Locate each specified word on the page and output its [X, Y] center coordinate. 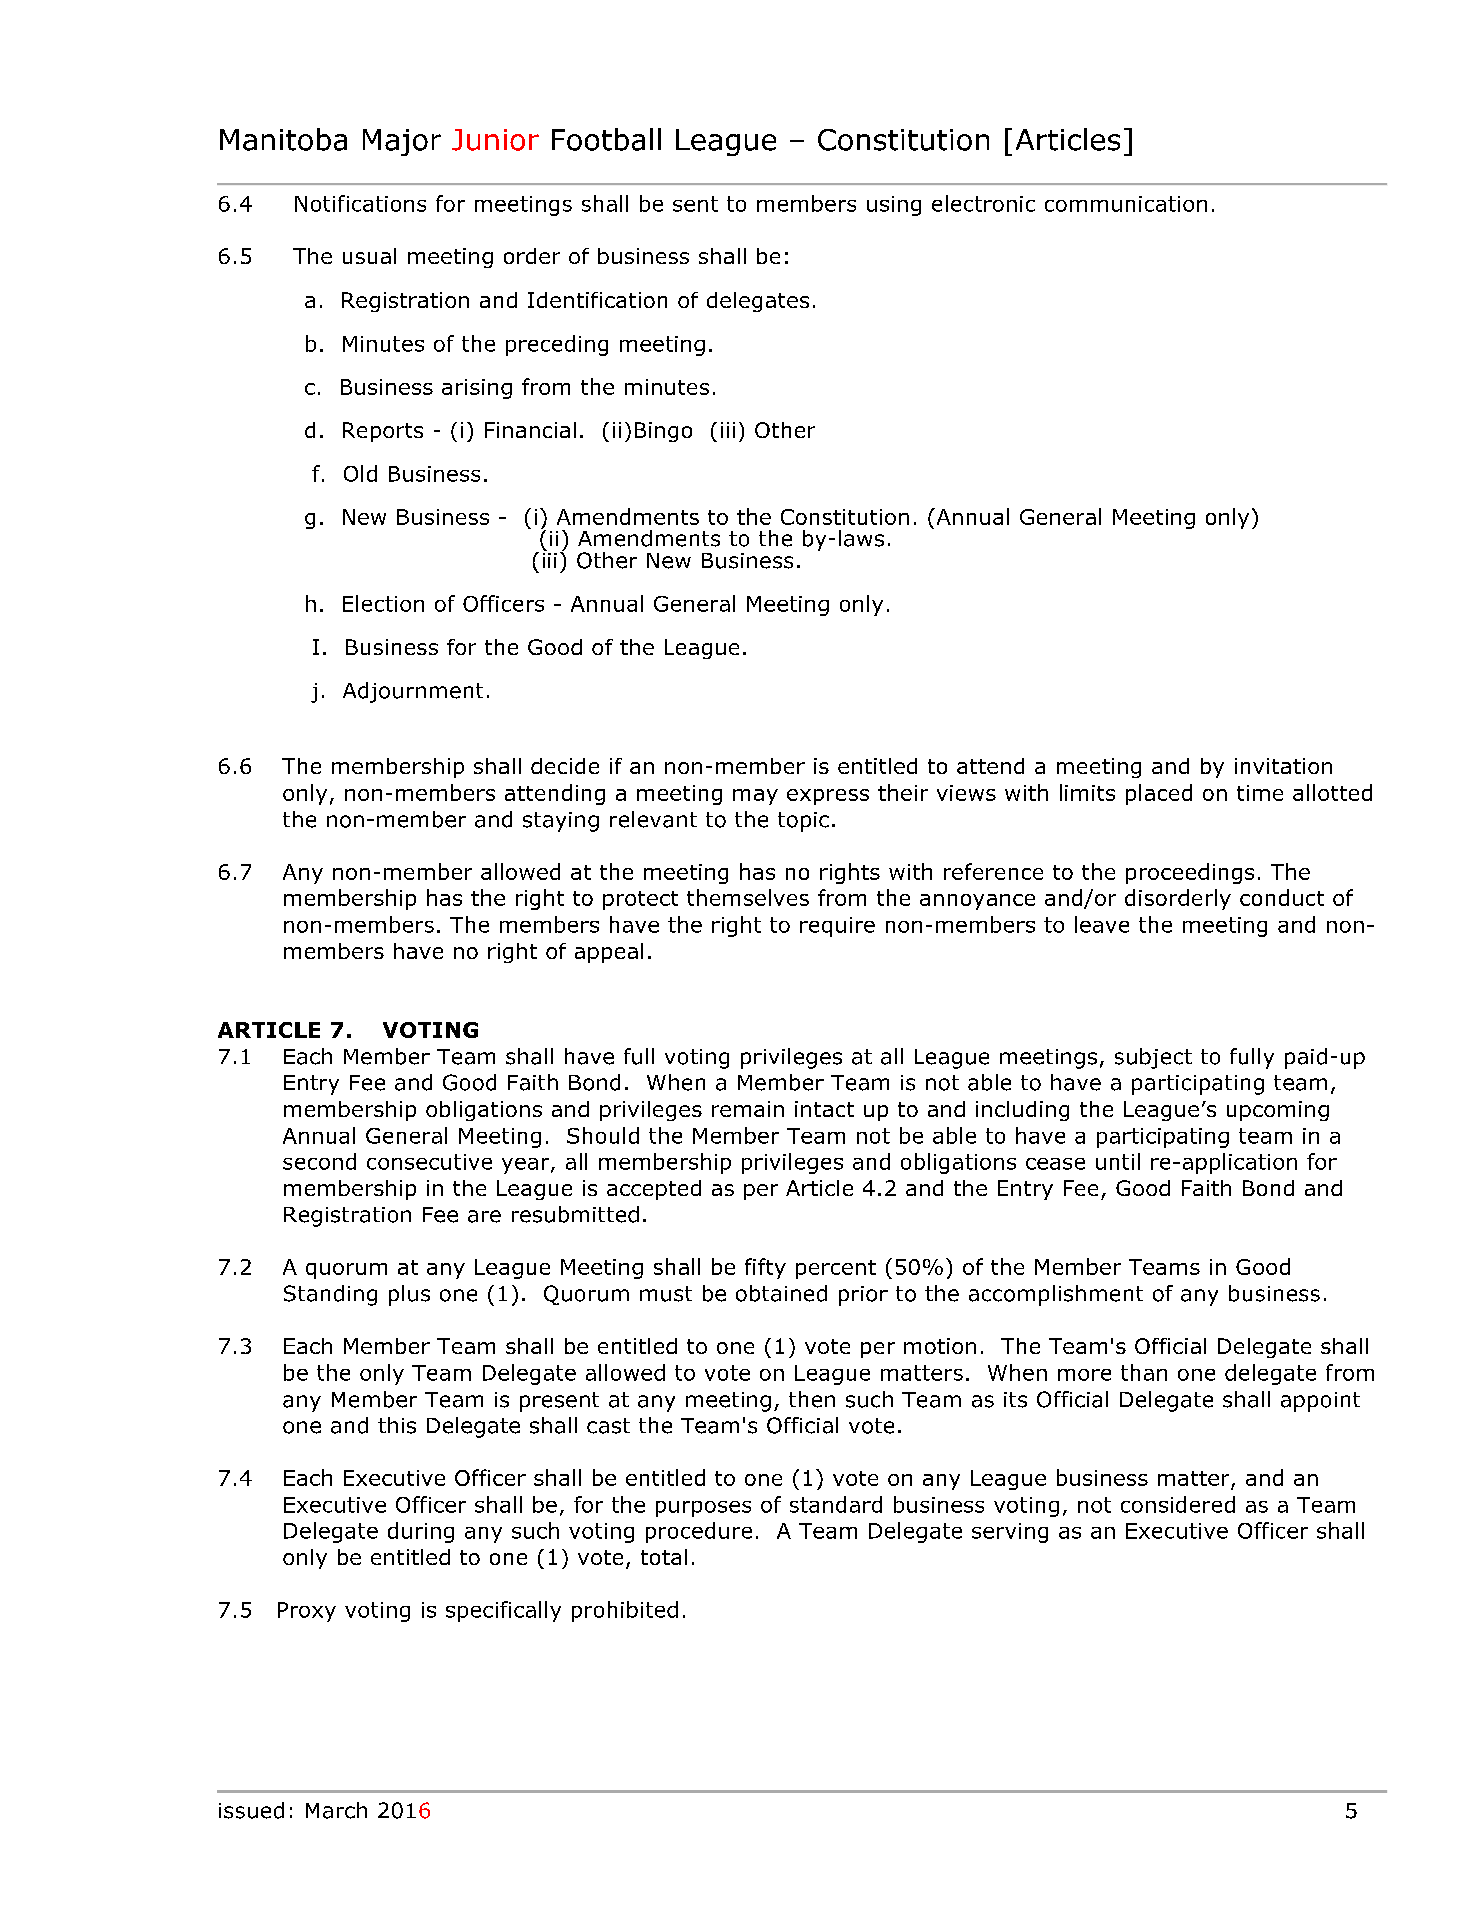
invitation [1283, 766]
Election [383, 603]
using [894, 206]
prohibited [625, 1611]
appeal [609, 953]
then [812, 1399]
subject [1153, 1058]
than [1144, 1372]
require [837, 927]
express [828, 797]
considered [1178, 1504]
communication [1126, 204]
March [336, 1810]
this [397, 1425]
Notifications [360, 203]
